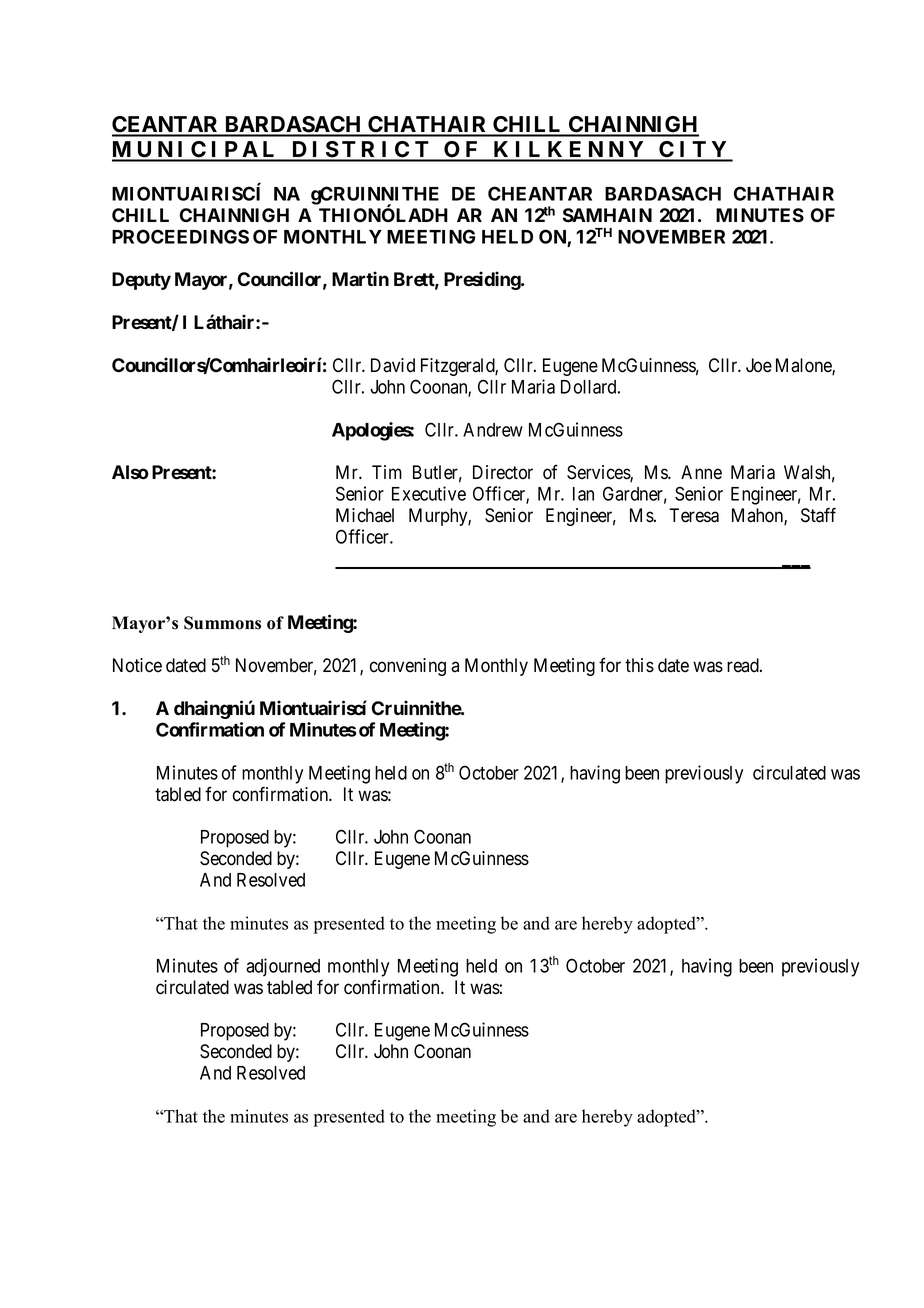 This screenshot has height=1308, width=924. I want to click on SAMHAIN, so click(607, 215).
